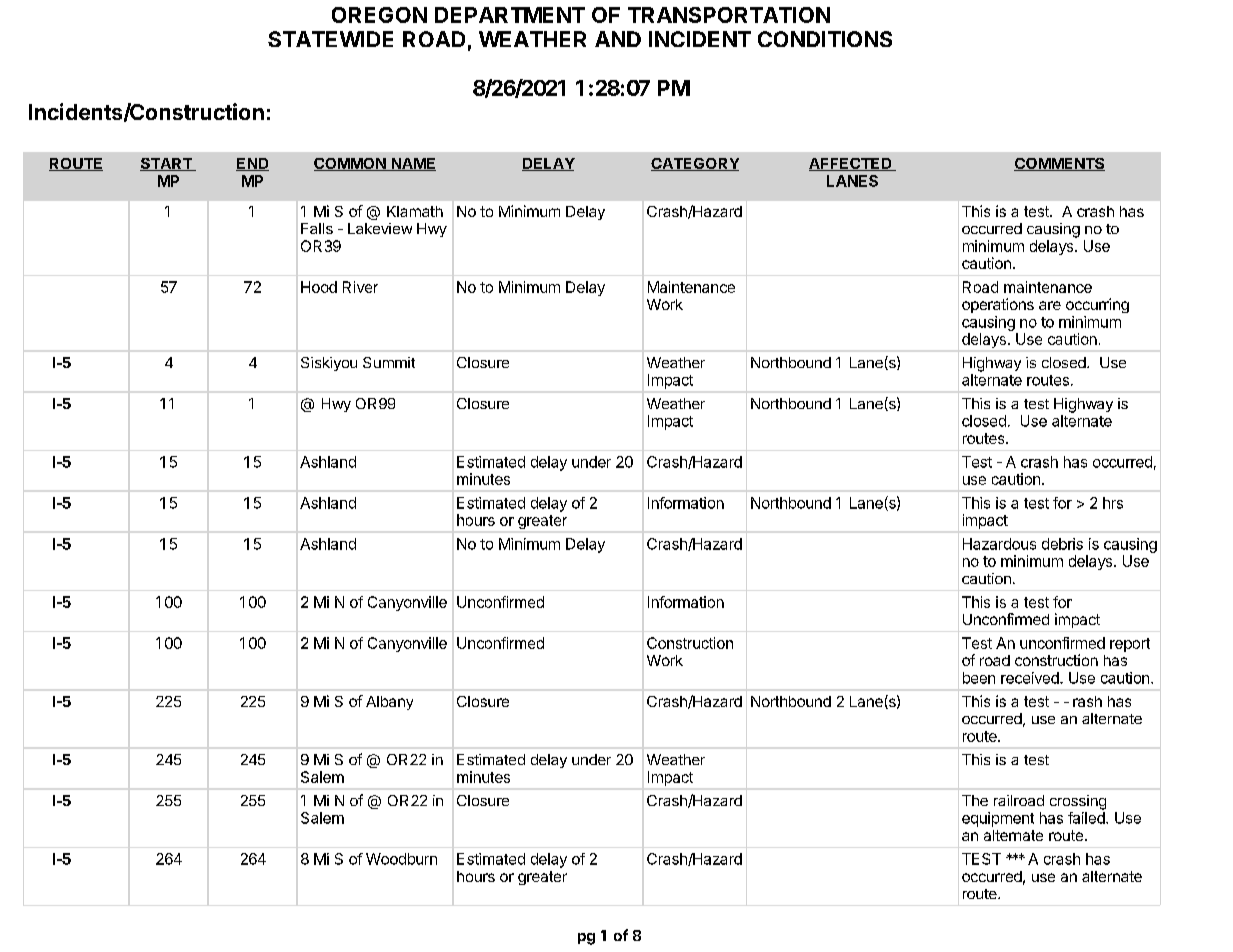  What do you see at coordinates (825, 39) in the image?
I see `CONDITIONS` at bounding box center [825, 39].
